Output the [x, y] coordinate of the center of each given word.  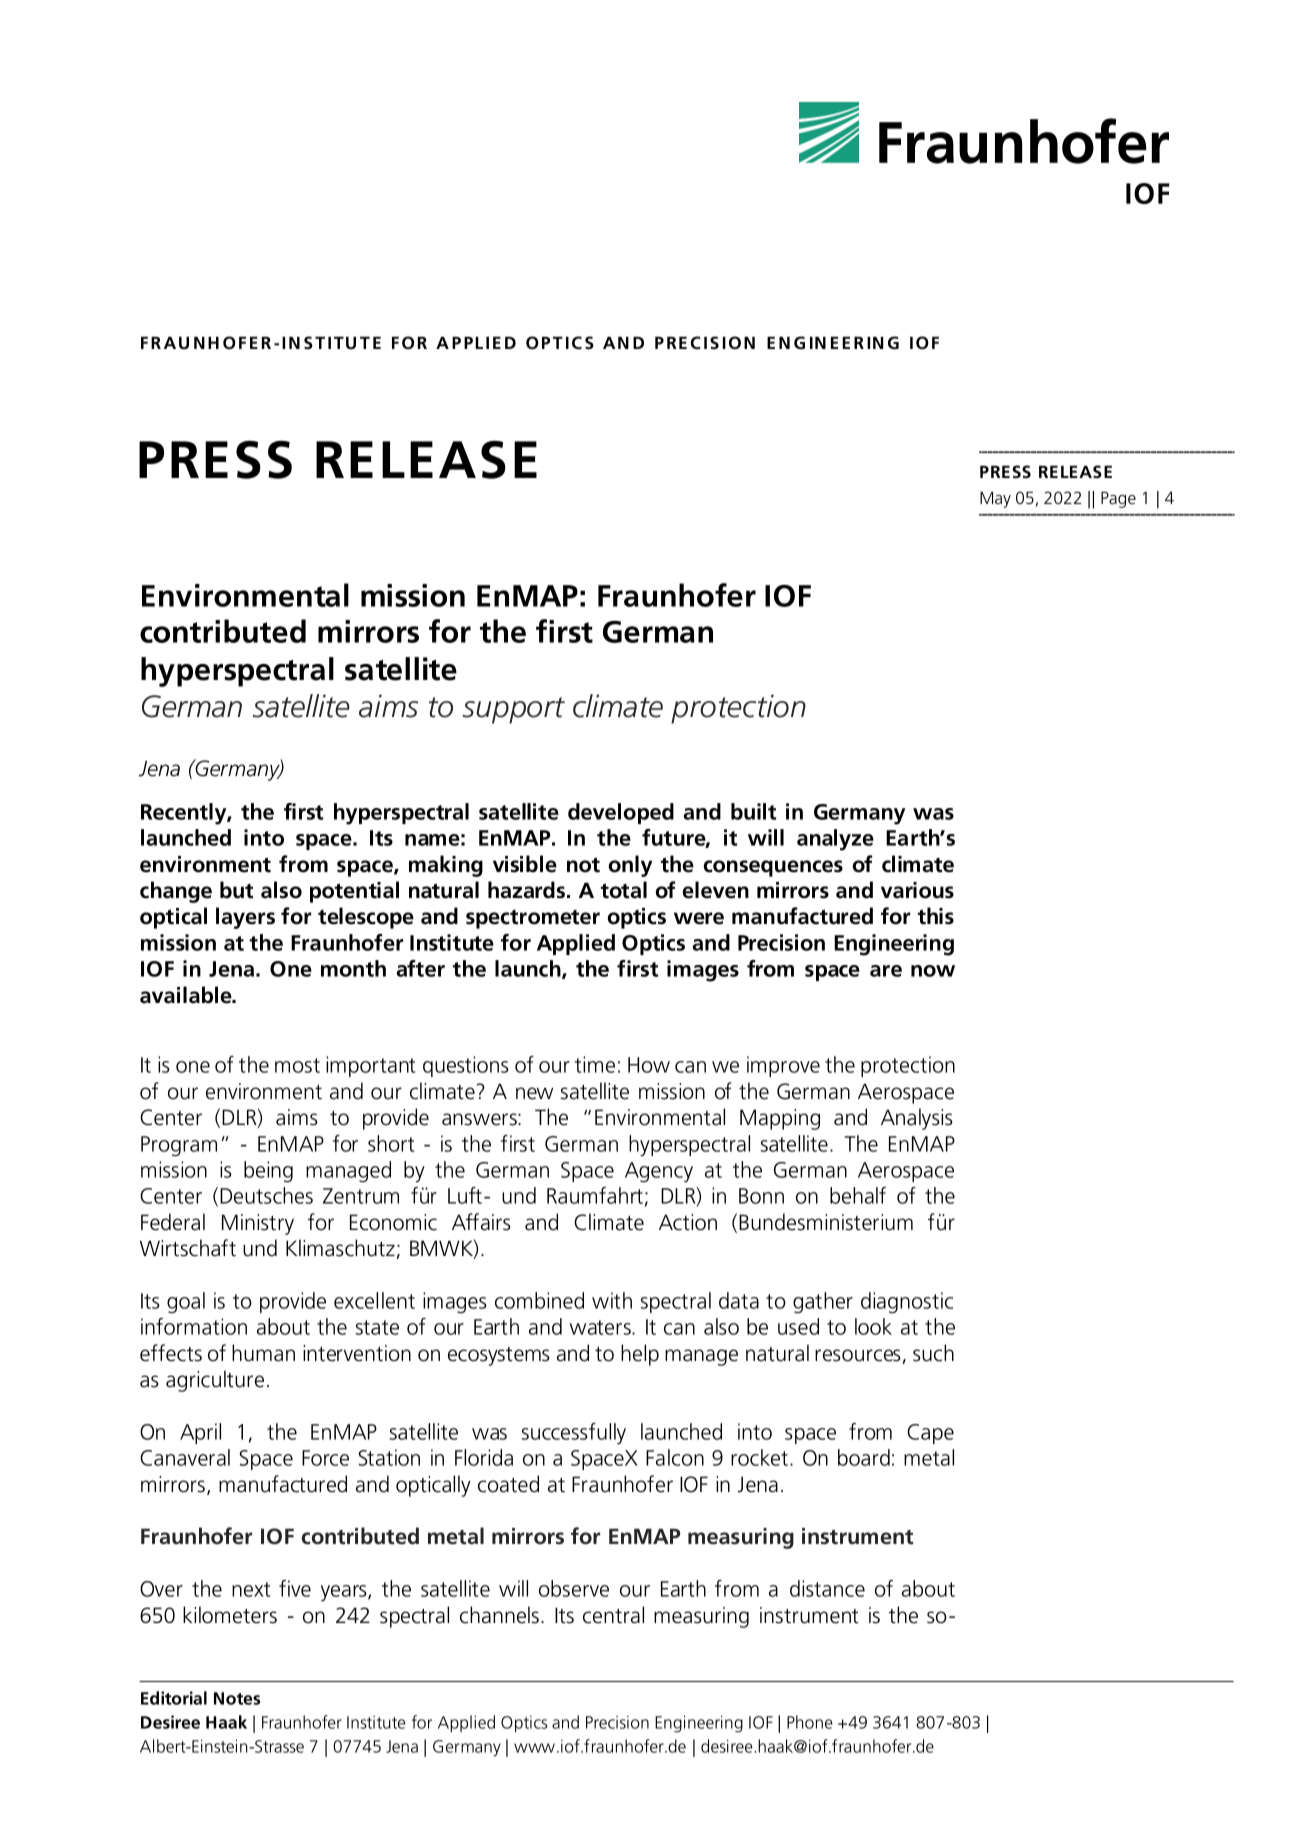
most [297, 1065]
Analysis [917, 1119]
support [514, 710]
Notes [237, 1698]
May [995, 500]
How [649, 1065]
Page [1118, 500]
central [613, 1615]
